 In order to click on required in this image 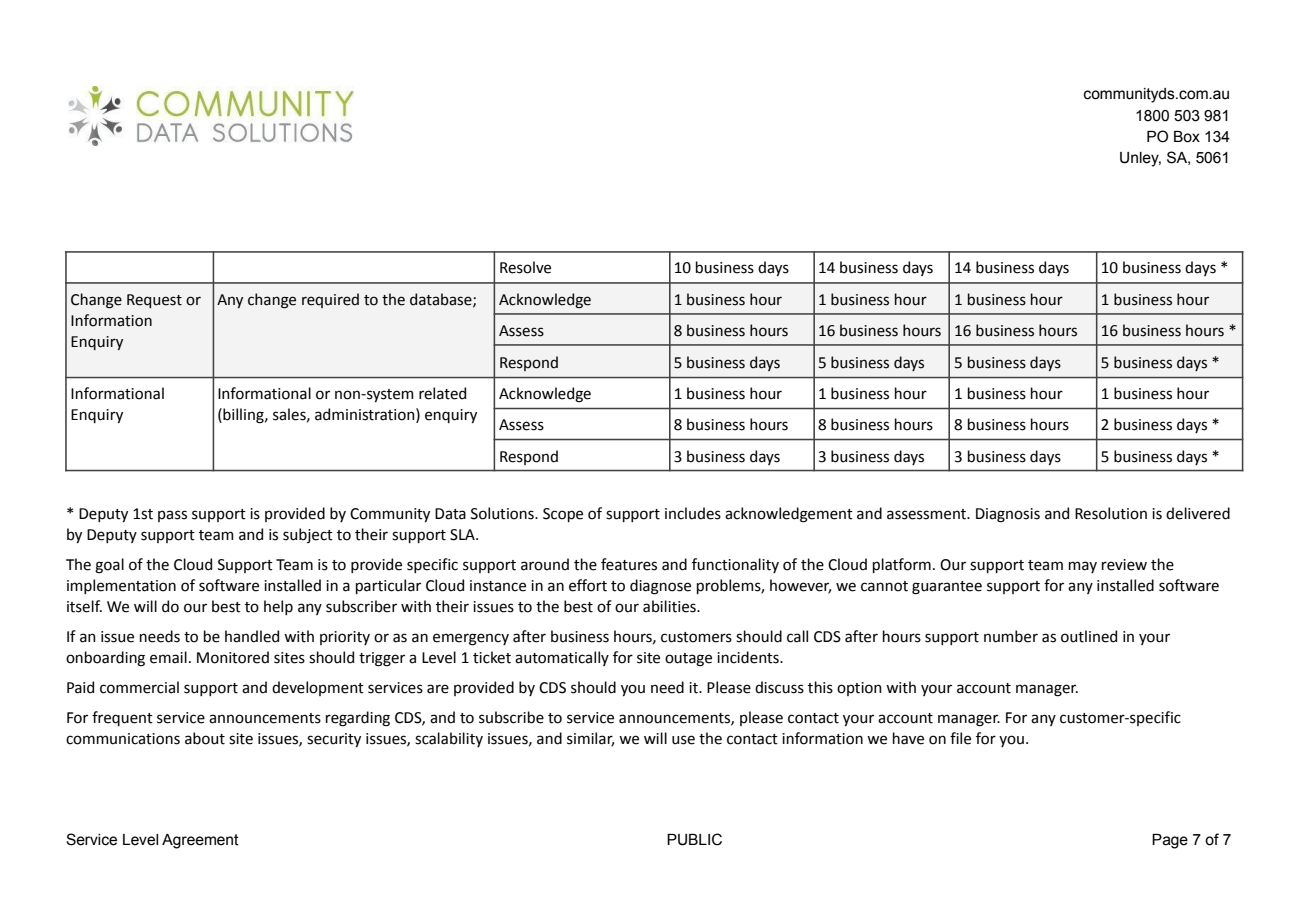, I will do `click(330, 300)`.
